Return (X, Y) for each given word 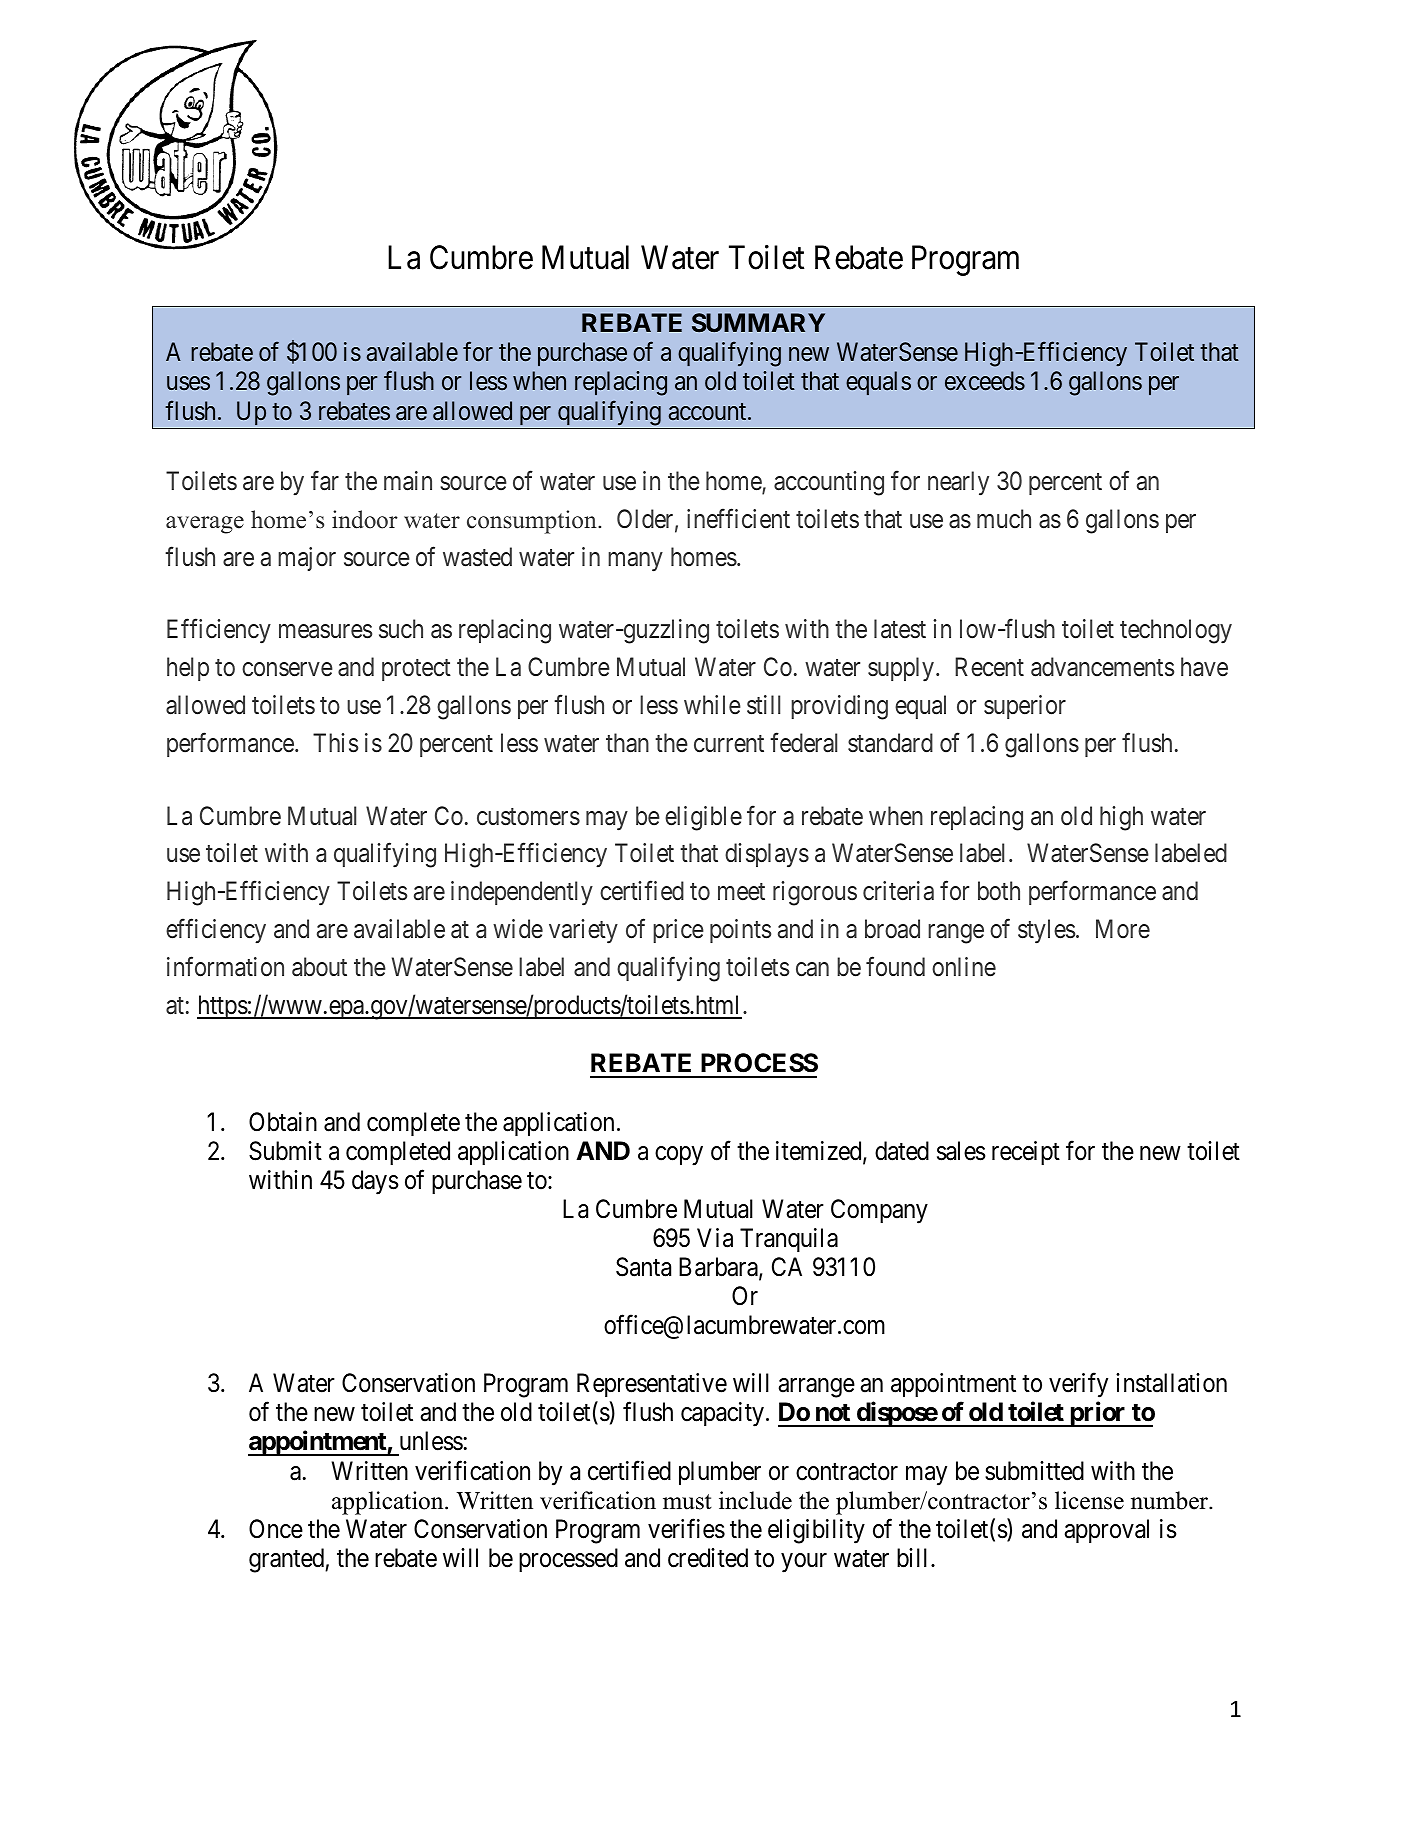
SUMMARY (758, 322)
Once (276, 1529)
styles (1046, 931)
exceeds (985, 381)
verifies (686, 1528)
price (678, 931)
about (319, 967)
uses (188, 384)
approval (1107, 1531)
